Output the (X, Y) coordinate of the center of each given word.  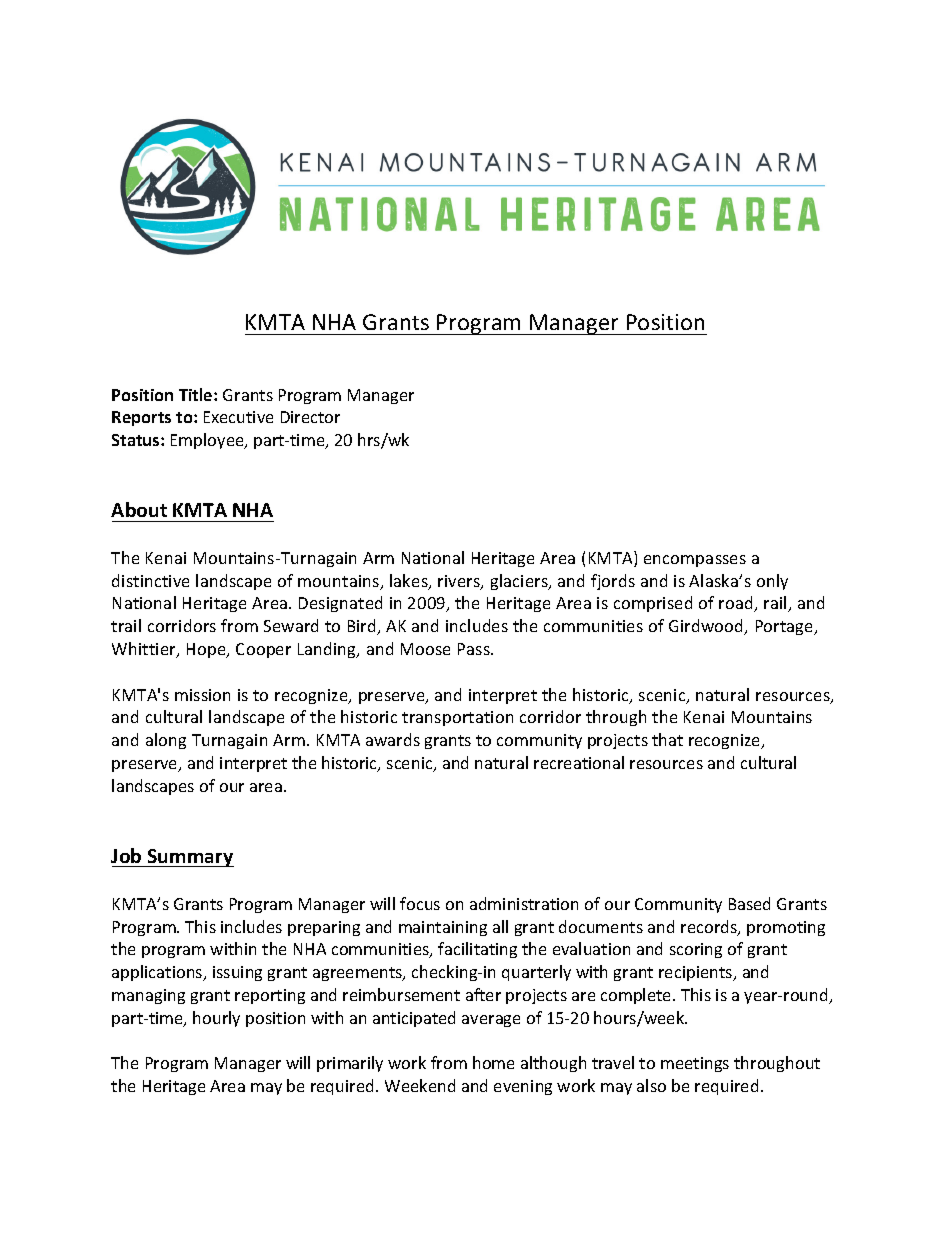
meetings (695, 1064)
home (493, 1062)
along (166, 741)
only (772, 582)
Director (310, 417)
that (667, 739)
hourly (216, 1019)
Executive (238, 417)
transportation (457, 718)
